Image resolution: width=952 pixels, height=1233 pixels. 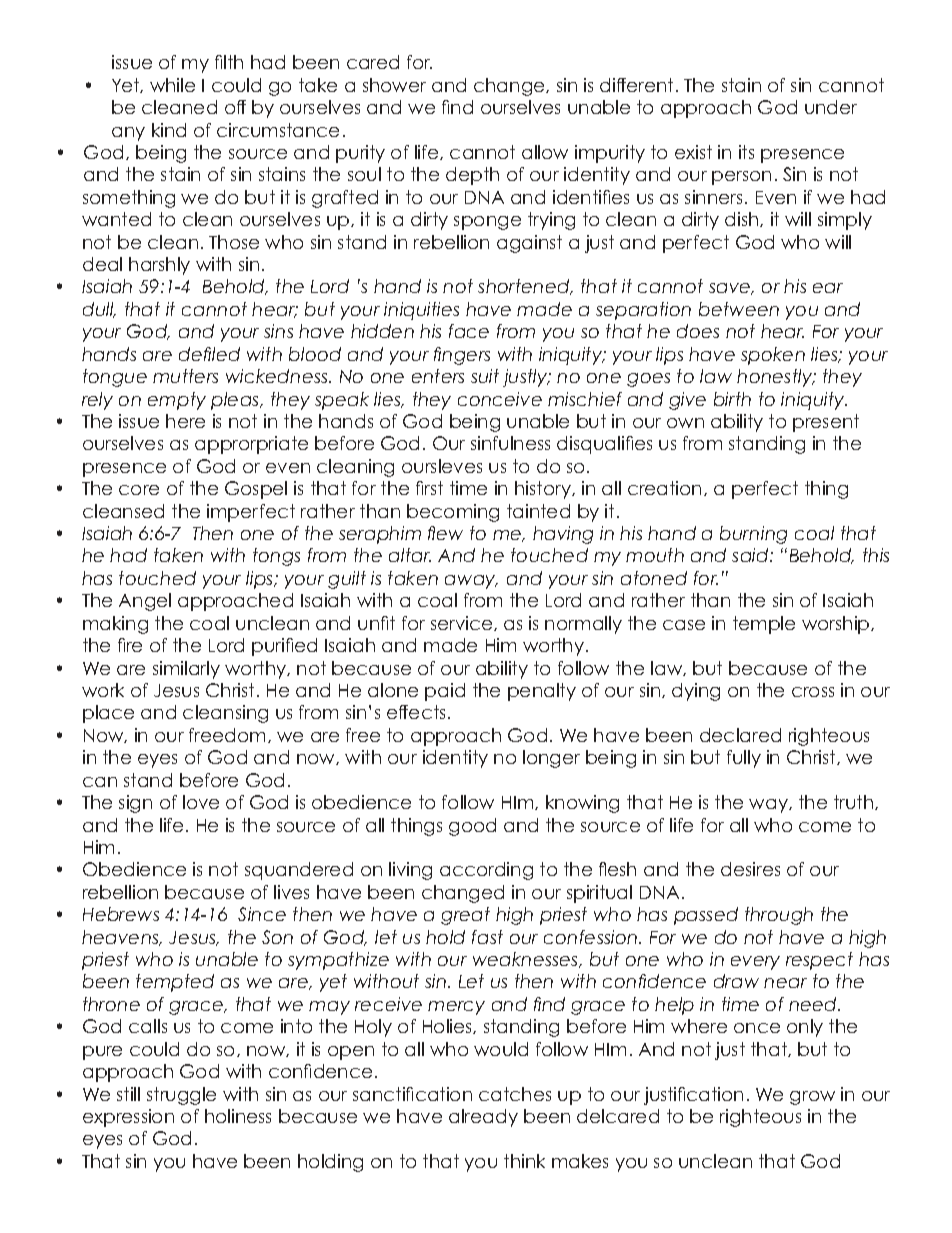 What do you see at coordinates (121, 914) in the image?
I see `Hebrews` at bounding box center [121, 914].
